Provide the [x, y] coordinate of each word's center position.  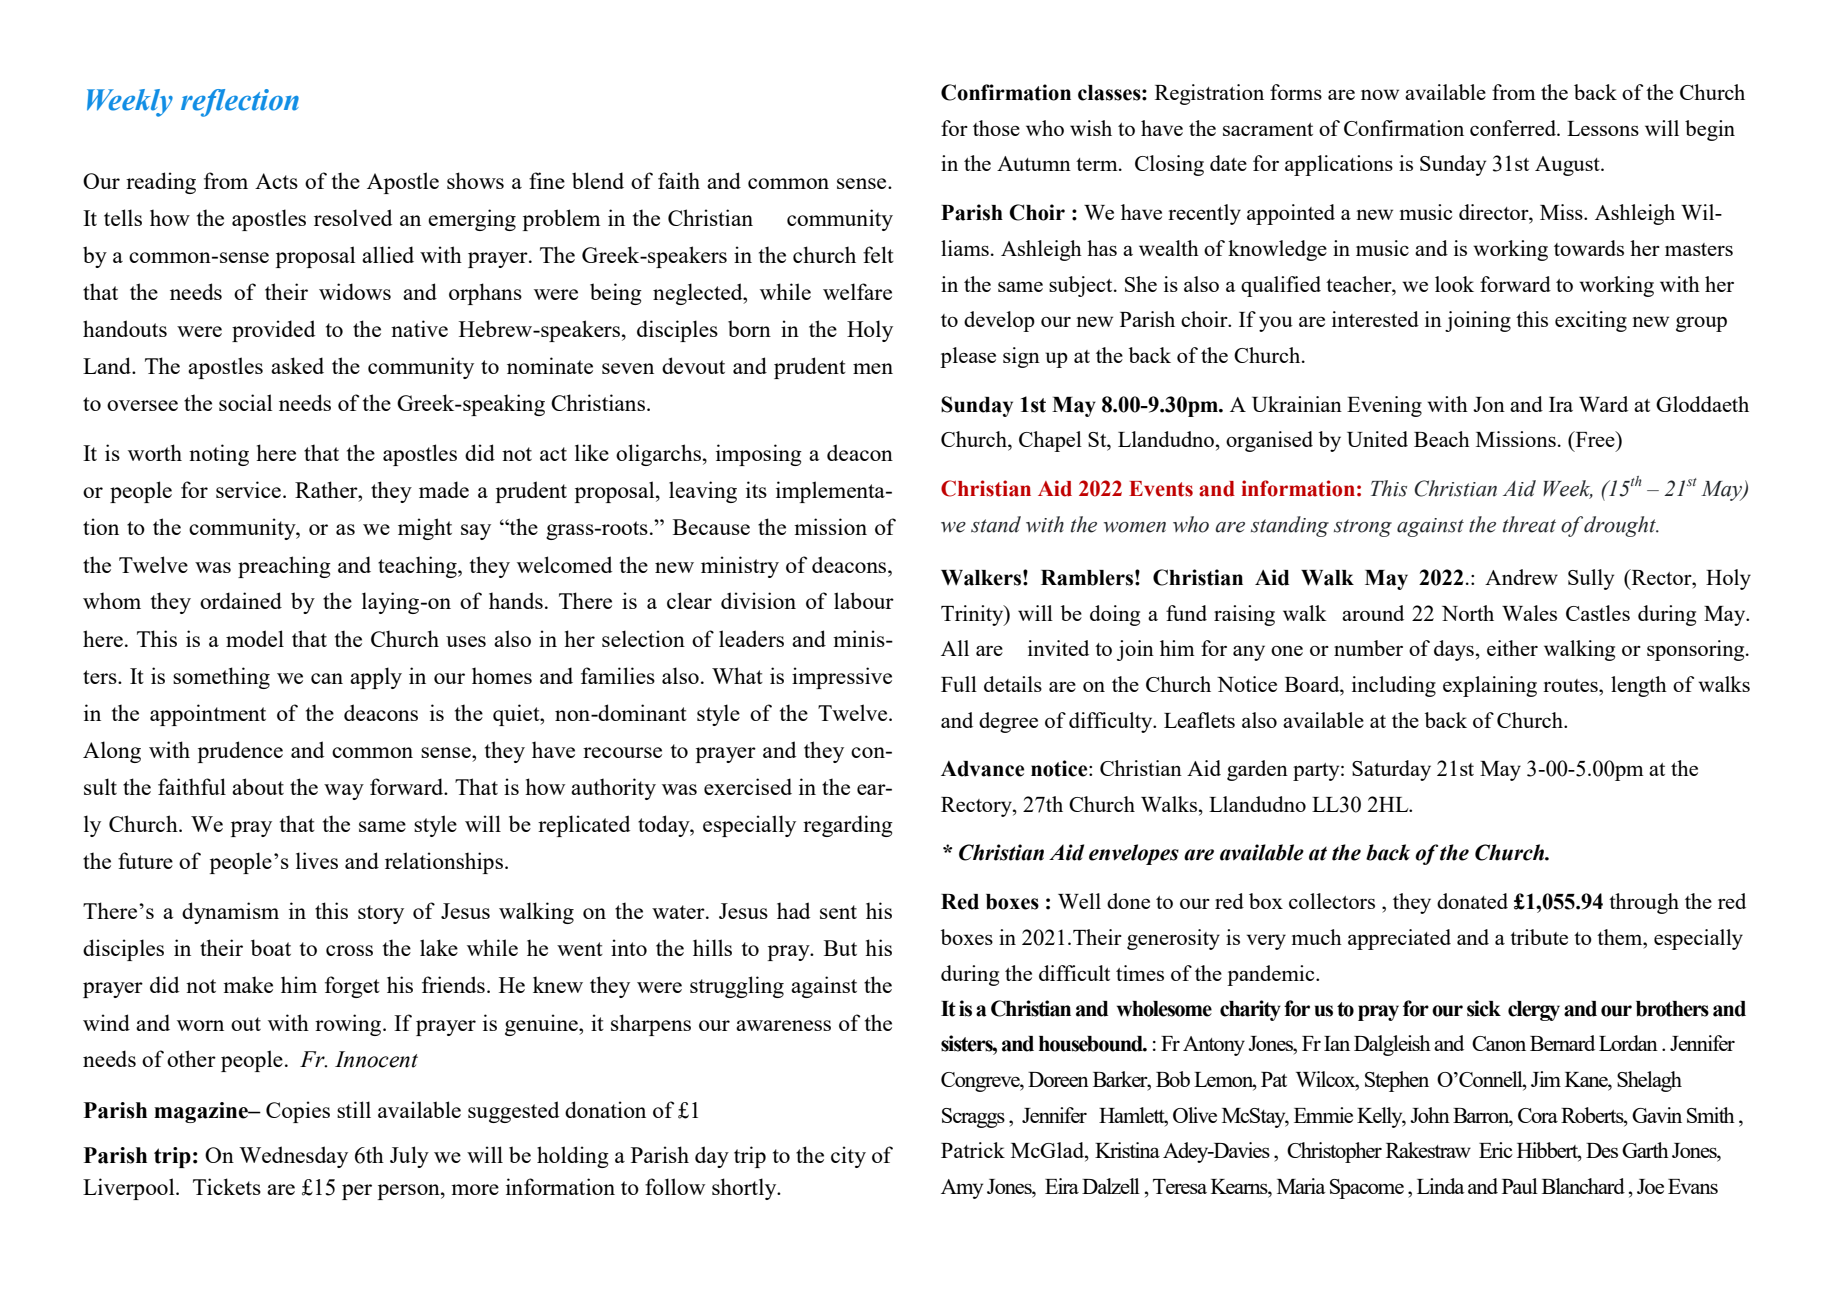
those [996, 128]
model [255, 638]
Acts [276, 181]
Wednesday [293, 1157]
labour [864, 600]
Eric [1496, 1150]
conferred [1514, 128]
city [848, 1157]
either [1512, 648]
